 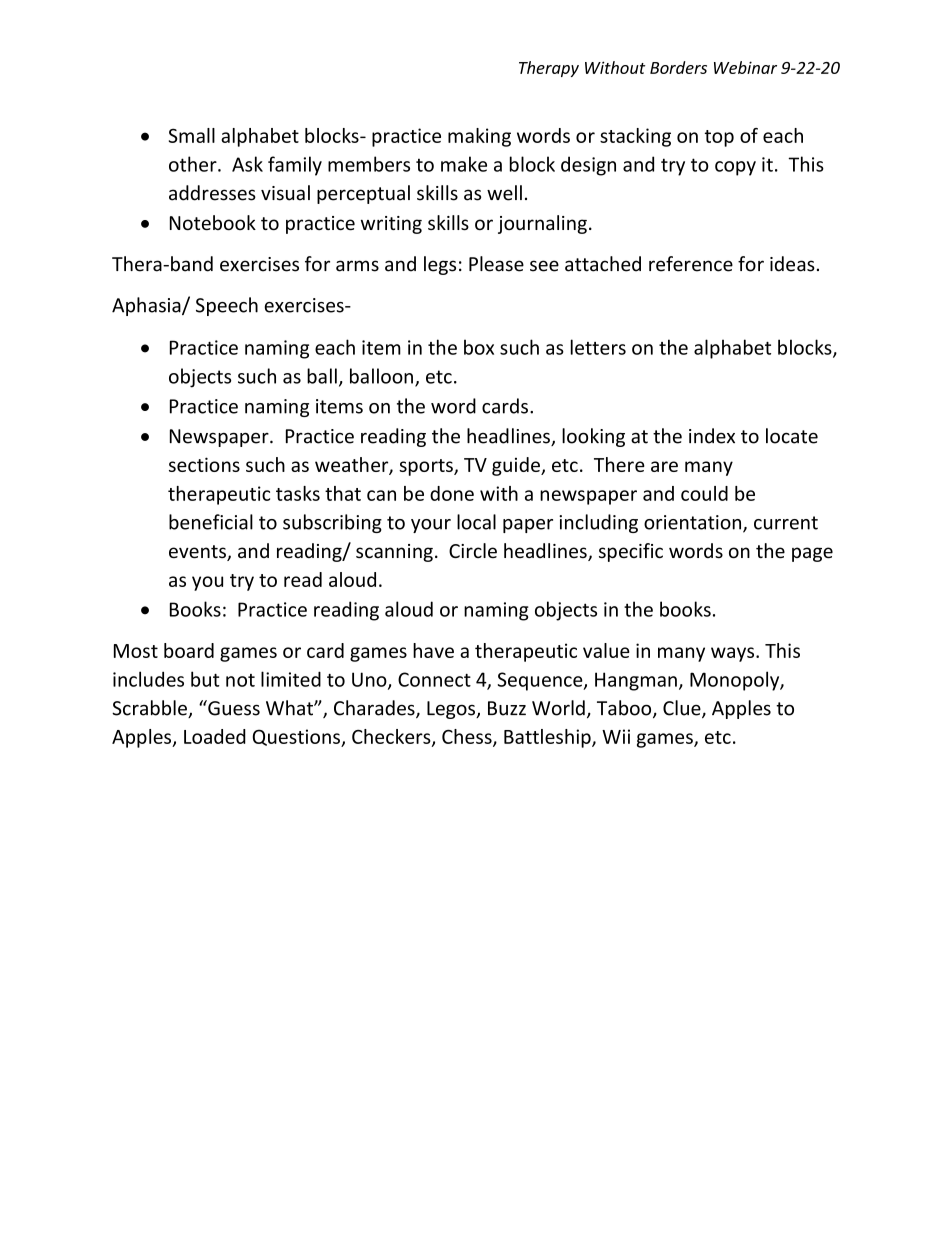 I want to click on Guess, so click(x=233, y=708).
